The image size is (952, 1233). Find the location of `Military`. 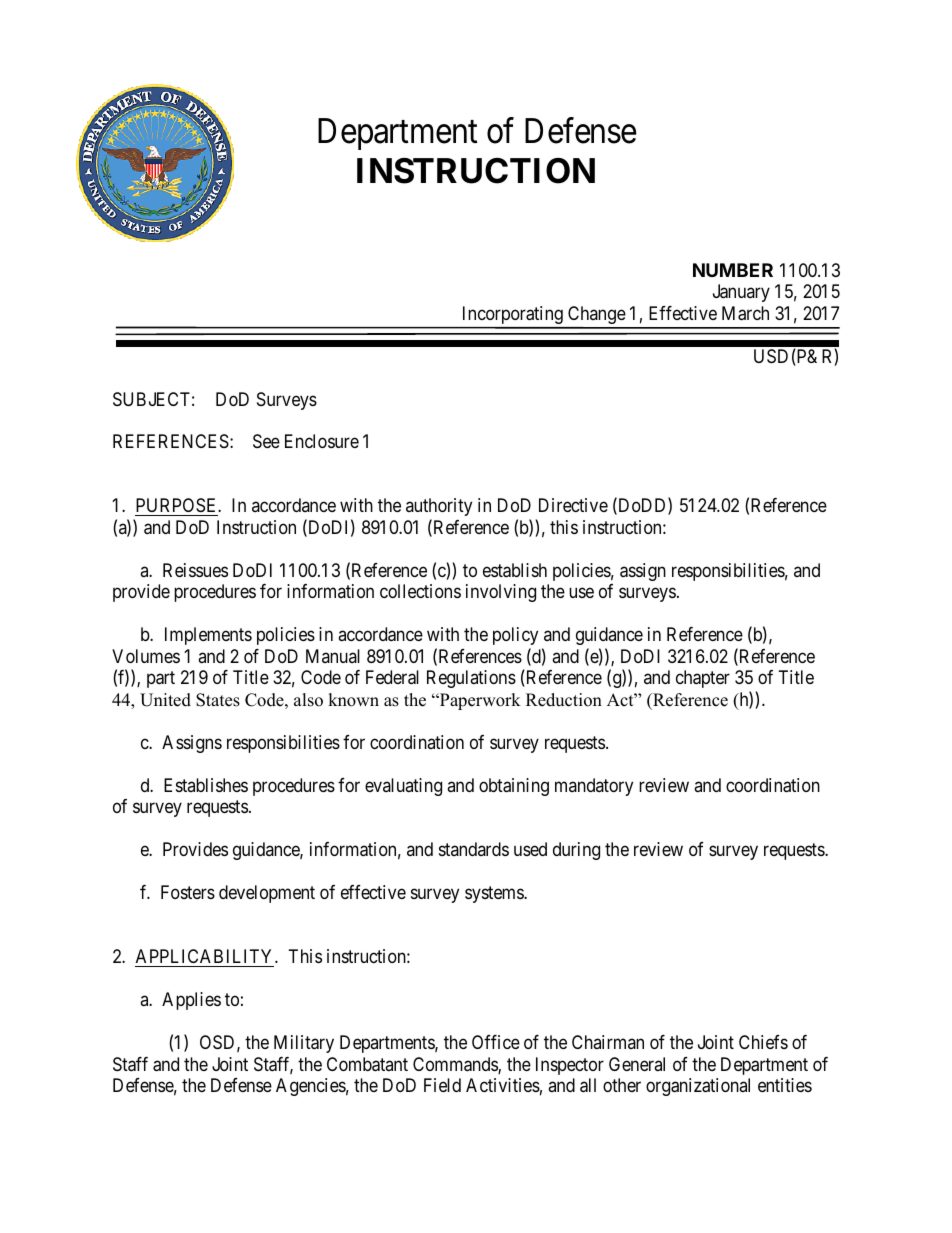

Military is located at coordinates (304, 1044).
